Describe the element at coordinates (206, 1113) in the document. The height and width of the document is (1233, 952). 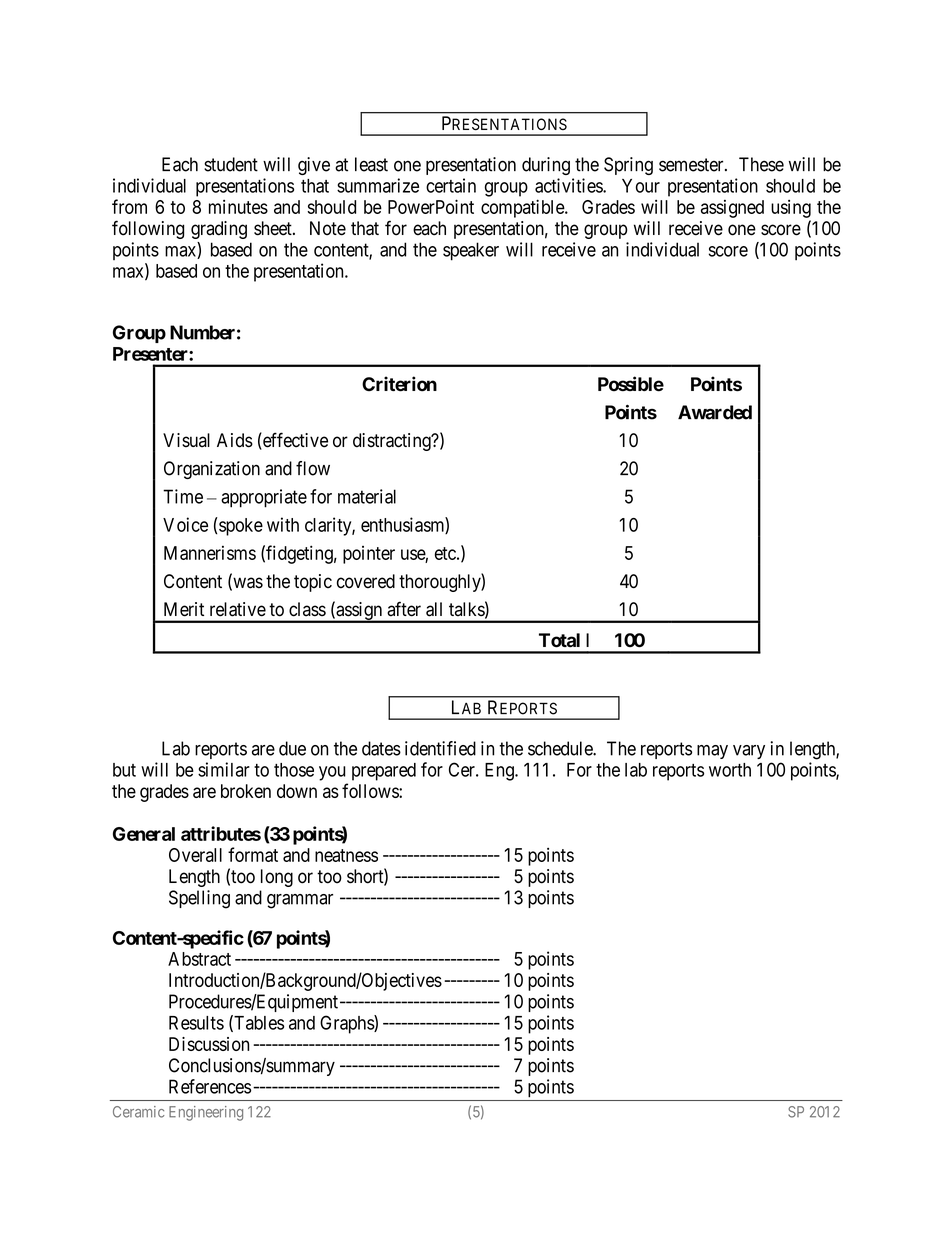
I see `Engineering` at that location.
